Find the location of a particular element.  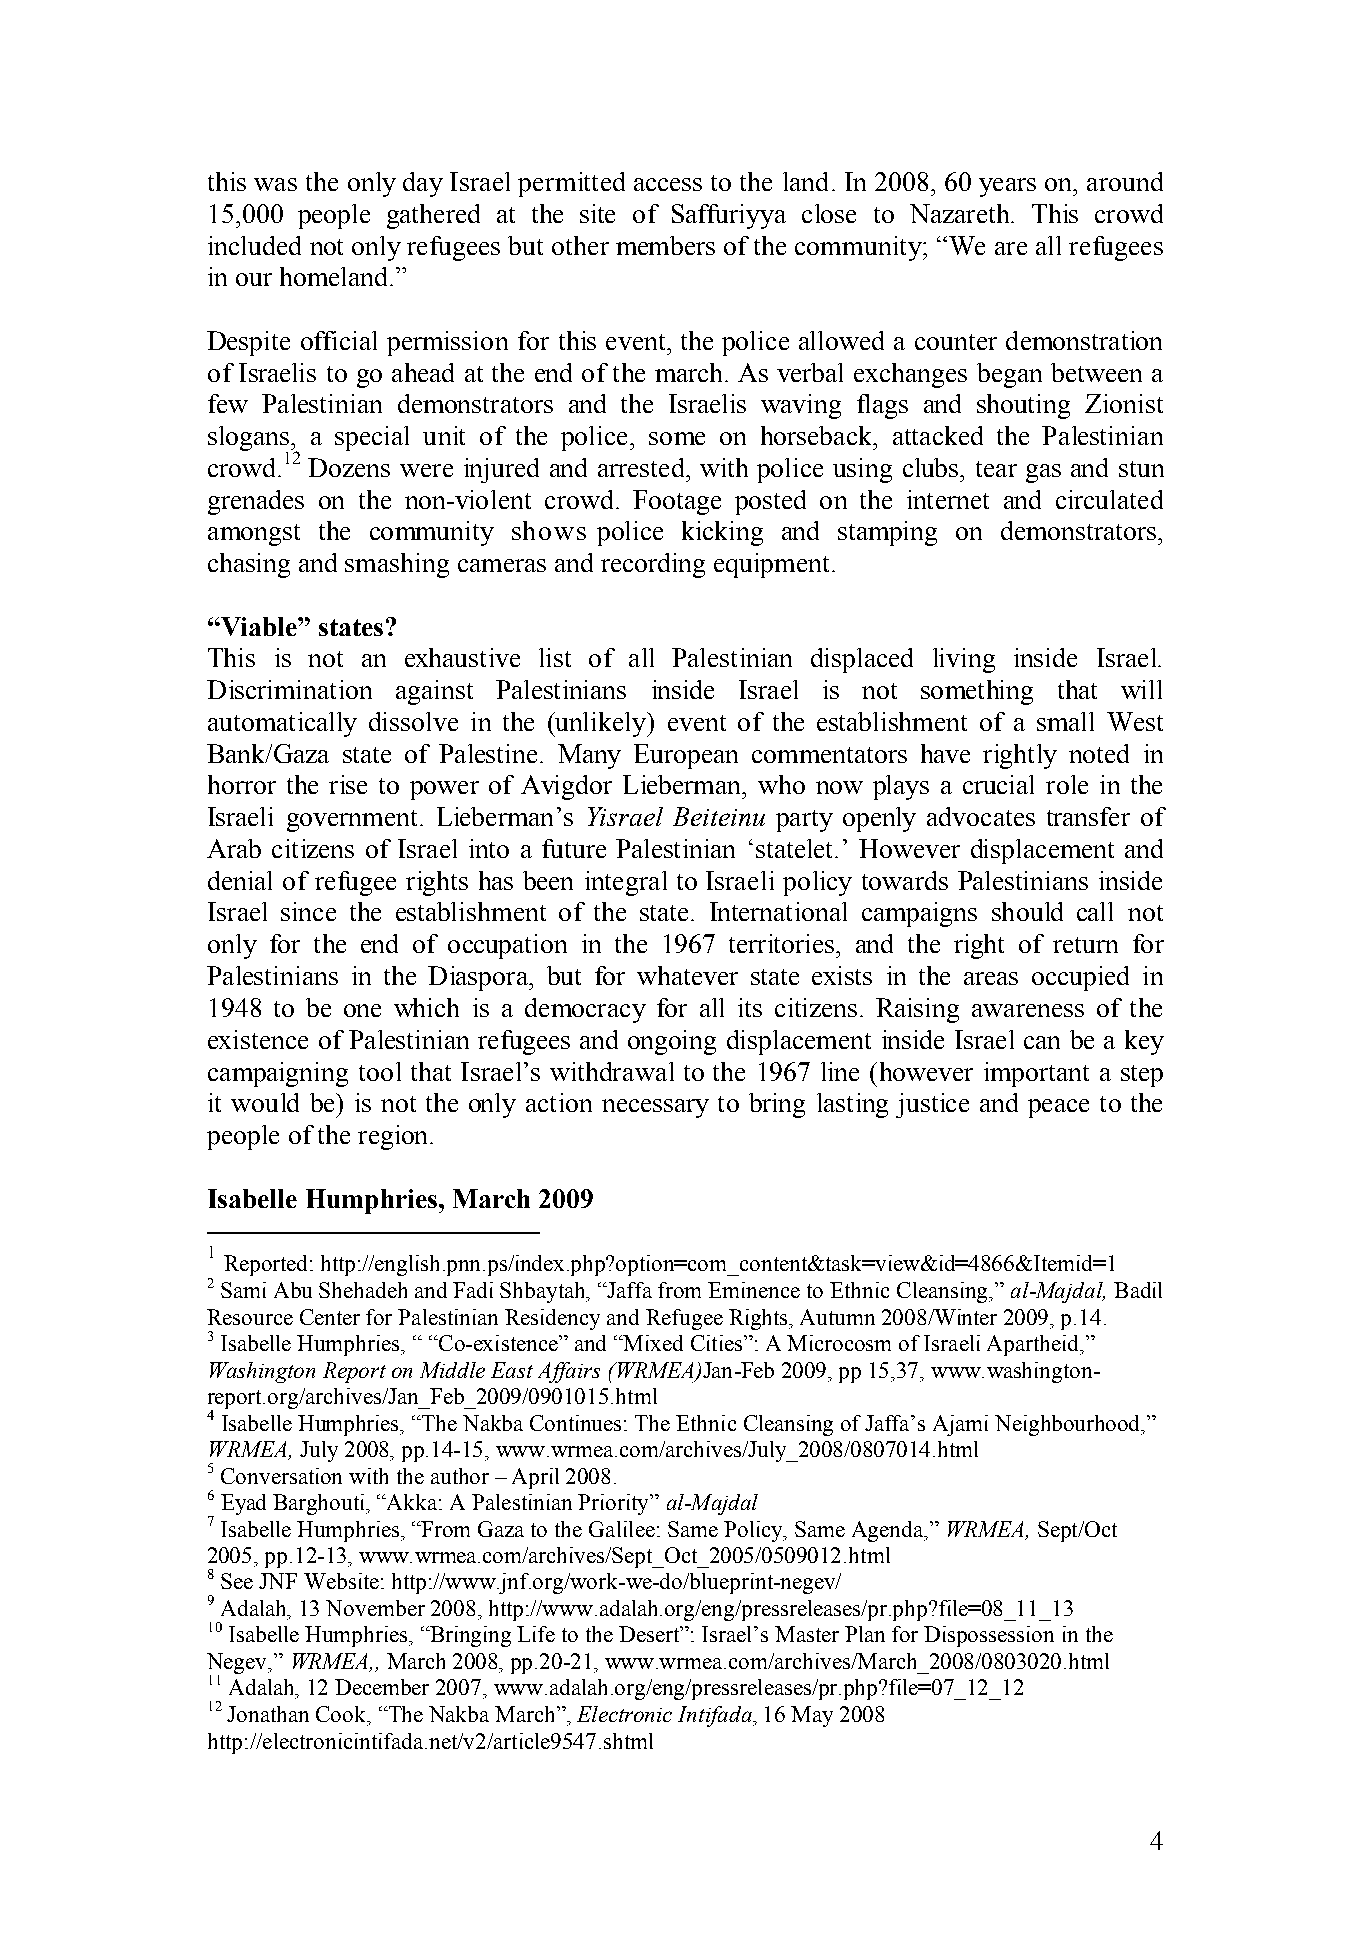

Dispossession is located at coordinates (989, 1636).
